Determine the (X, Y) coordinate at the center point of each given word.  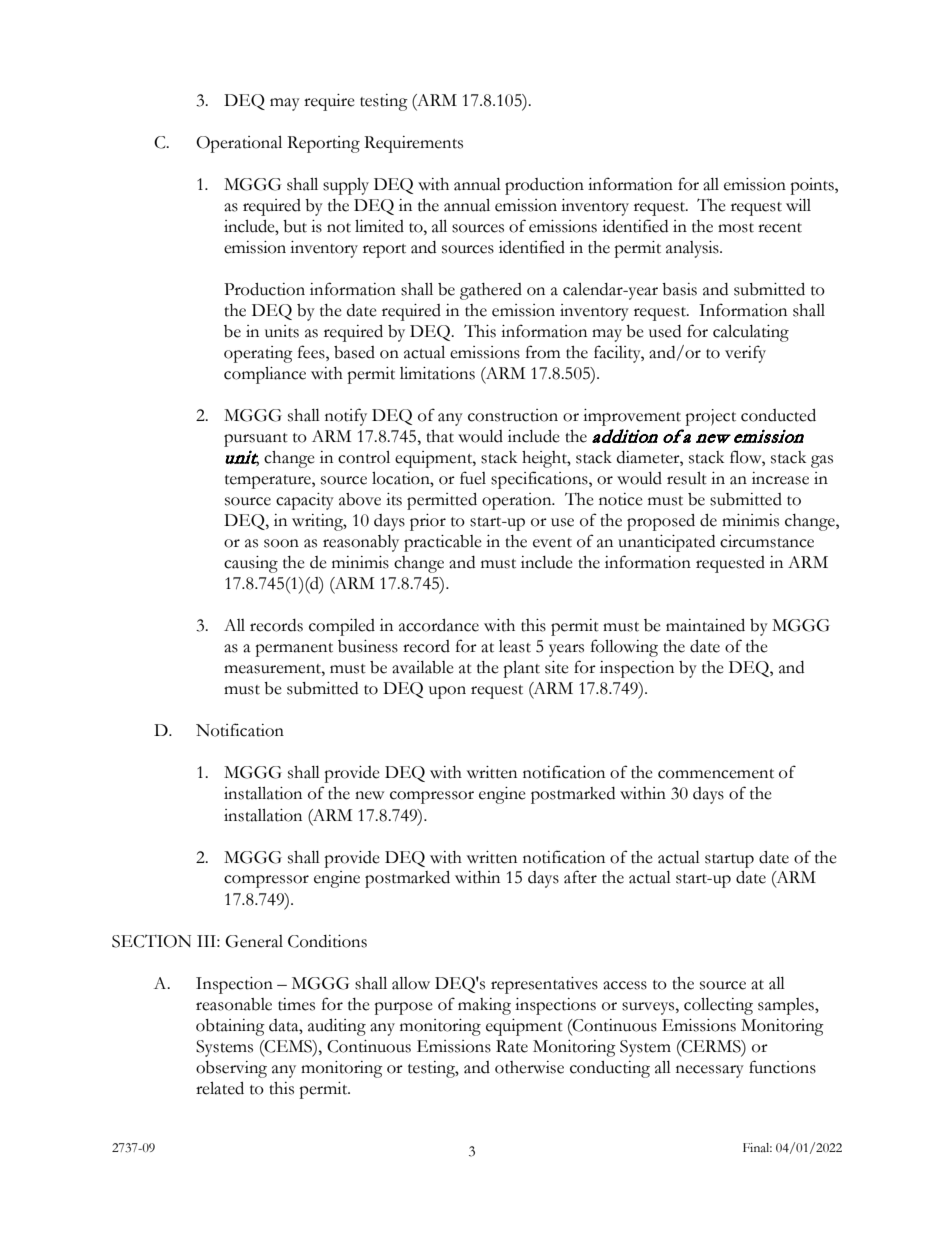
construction (513, 415)
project (710, 417)
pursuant (256, 440)
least (515, 646)
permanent (294, 650)
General (254, 941)
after (580, 877)
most (736, 228)
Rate (512, 1046)
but (295, 226)
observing (231, 1069)
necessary (710, 1071)
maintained (705, 625)
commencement (716, 774)
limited (379, 226)
